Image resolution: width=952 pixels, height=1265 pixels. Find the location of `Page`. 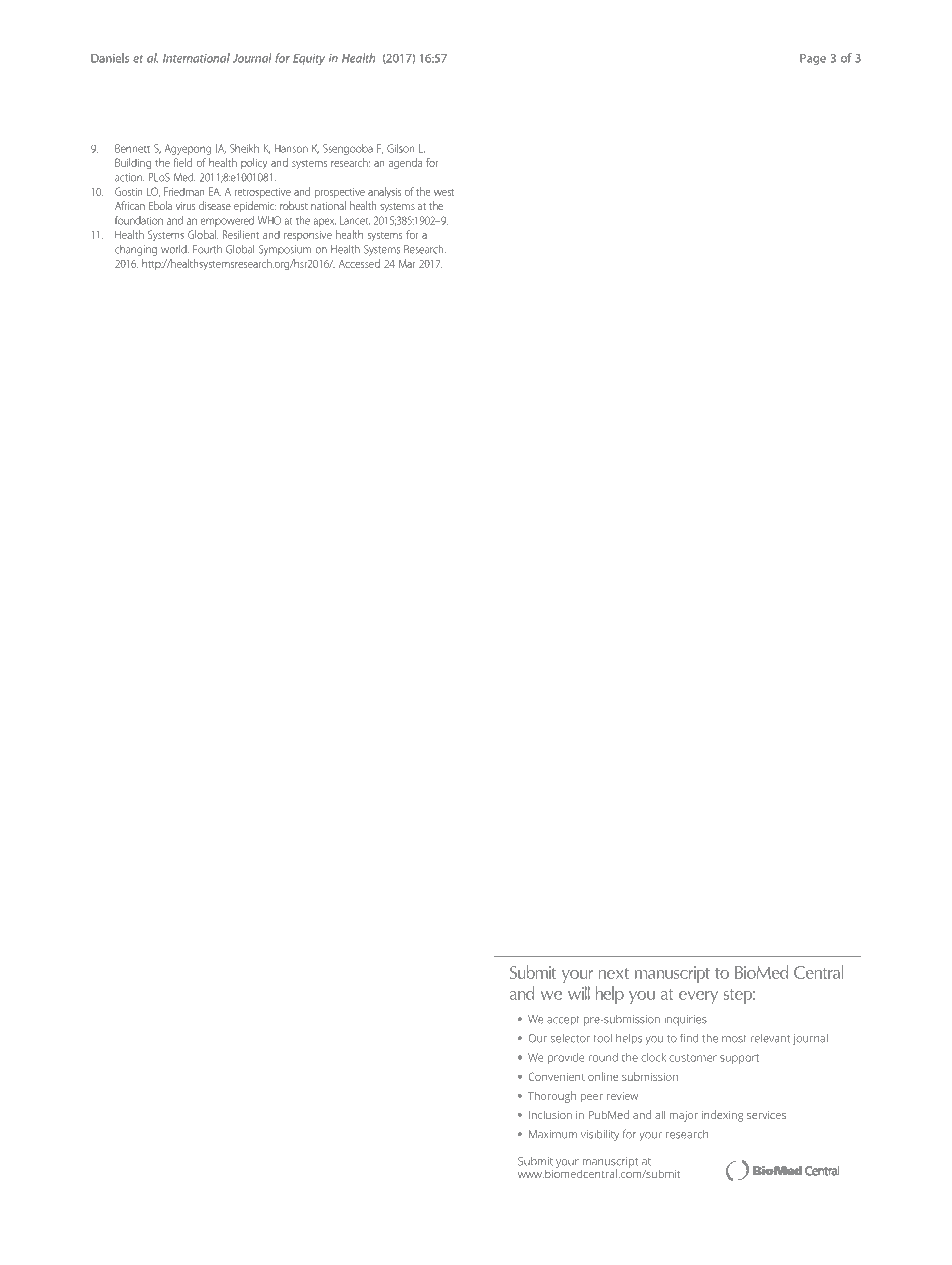

Page is located at coordinates (813, 59).
